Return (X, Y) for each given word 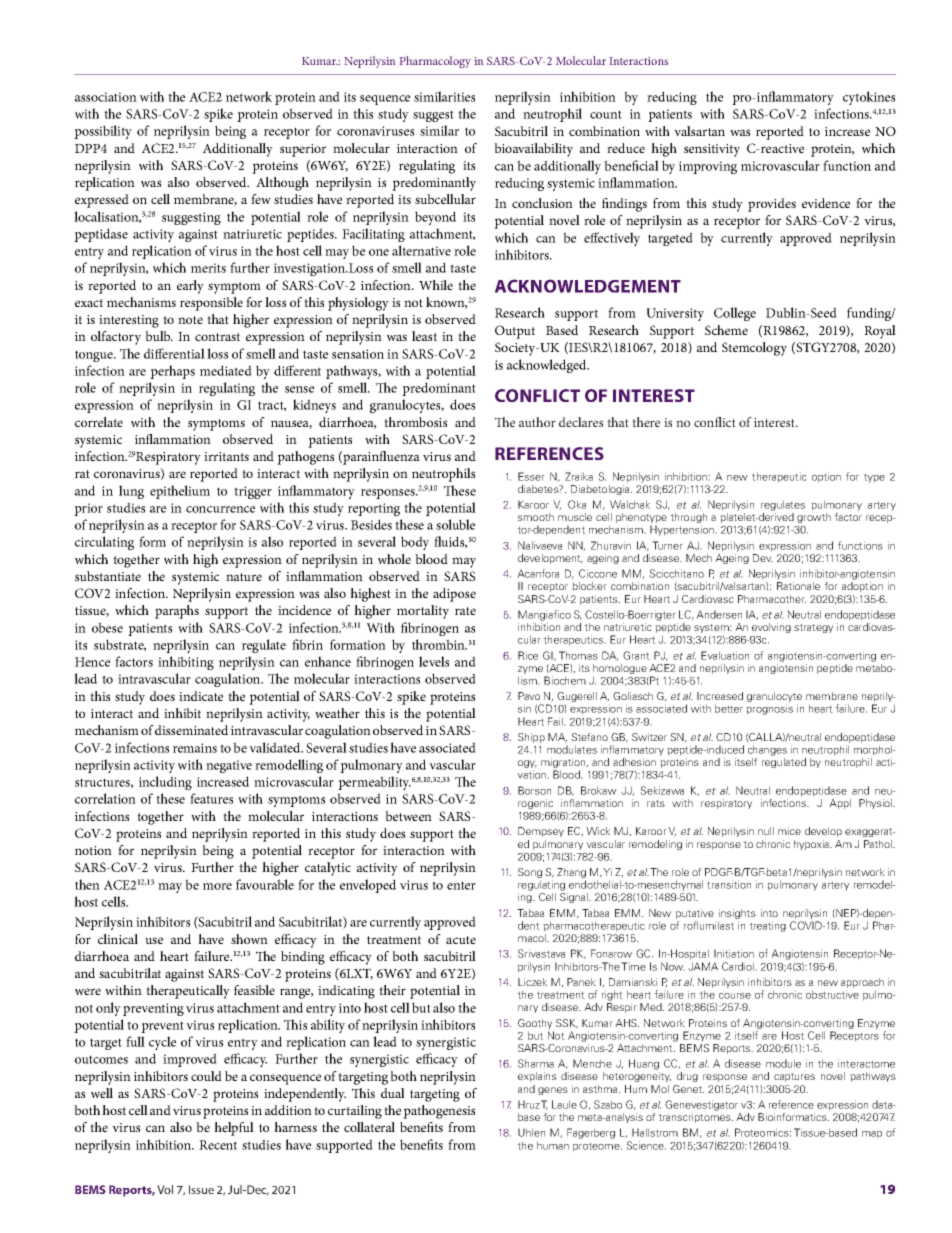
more (217, 886)
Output (515, 332)
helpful (234, 1129)
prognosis (769, 709)
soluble (455, 524)
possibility (103, 132)
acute (461, 940)
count (606, 114)
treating (767, 926)
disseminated (191, 730)
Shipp (531, 738)
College (735, 314)
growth (814, 518)
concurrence (220, 509)
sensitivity (712, 150)
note (190, 320)
